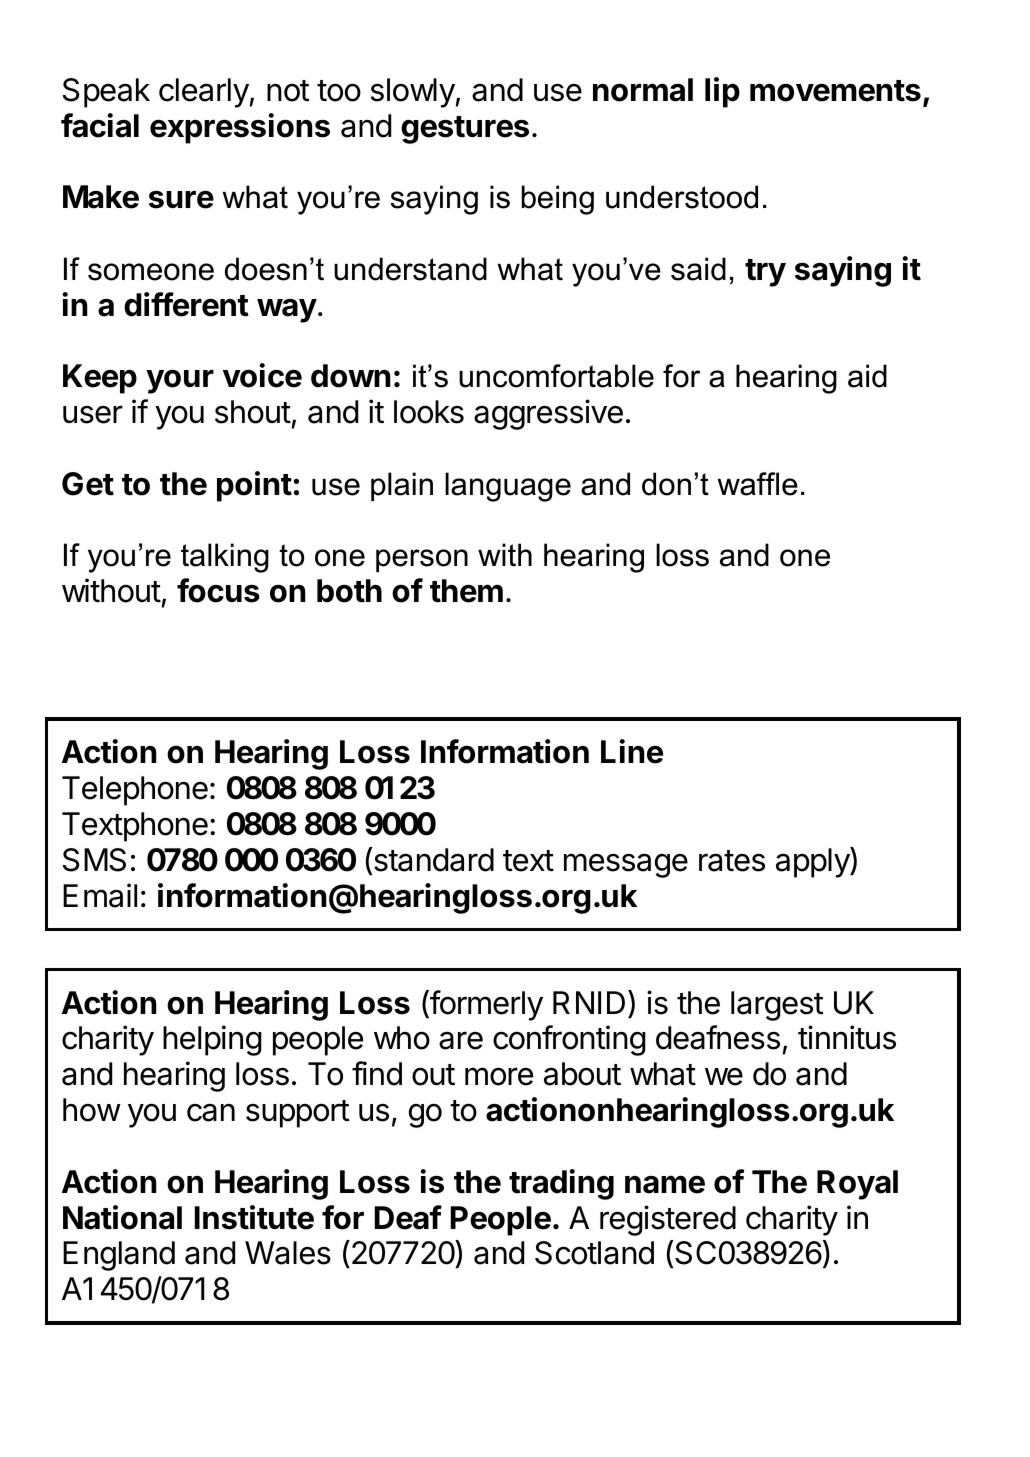 This screenshot has height=1457, width=1030. Describe the element at coordinates (485, 1005) in the screenshot. I see `formerly` at that location.
